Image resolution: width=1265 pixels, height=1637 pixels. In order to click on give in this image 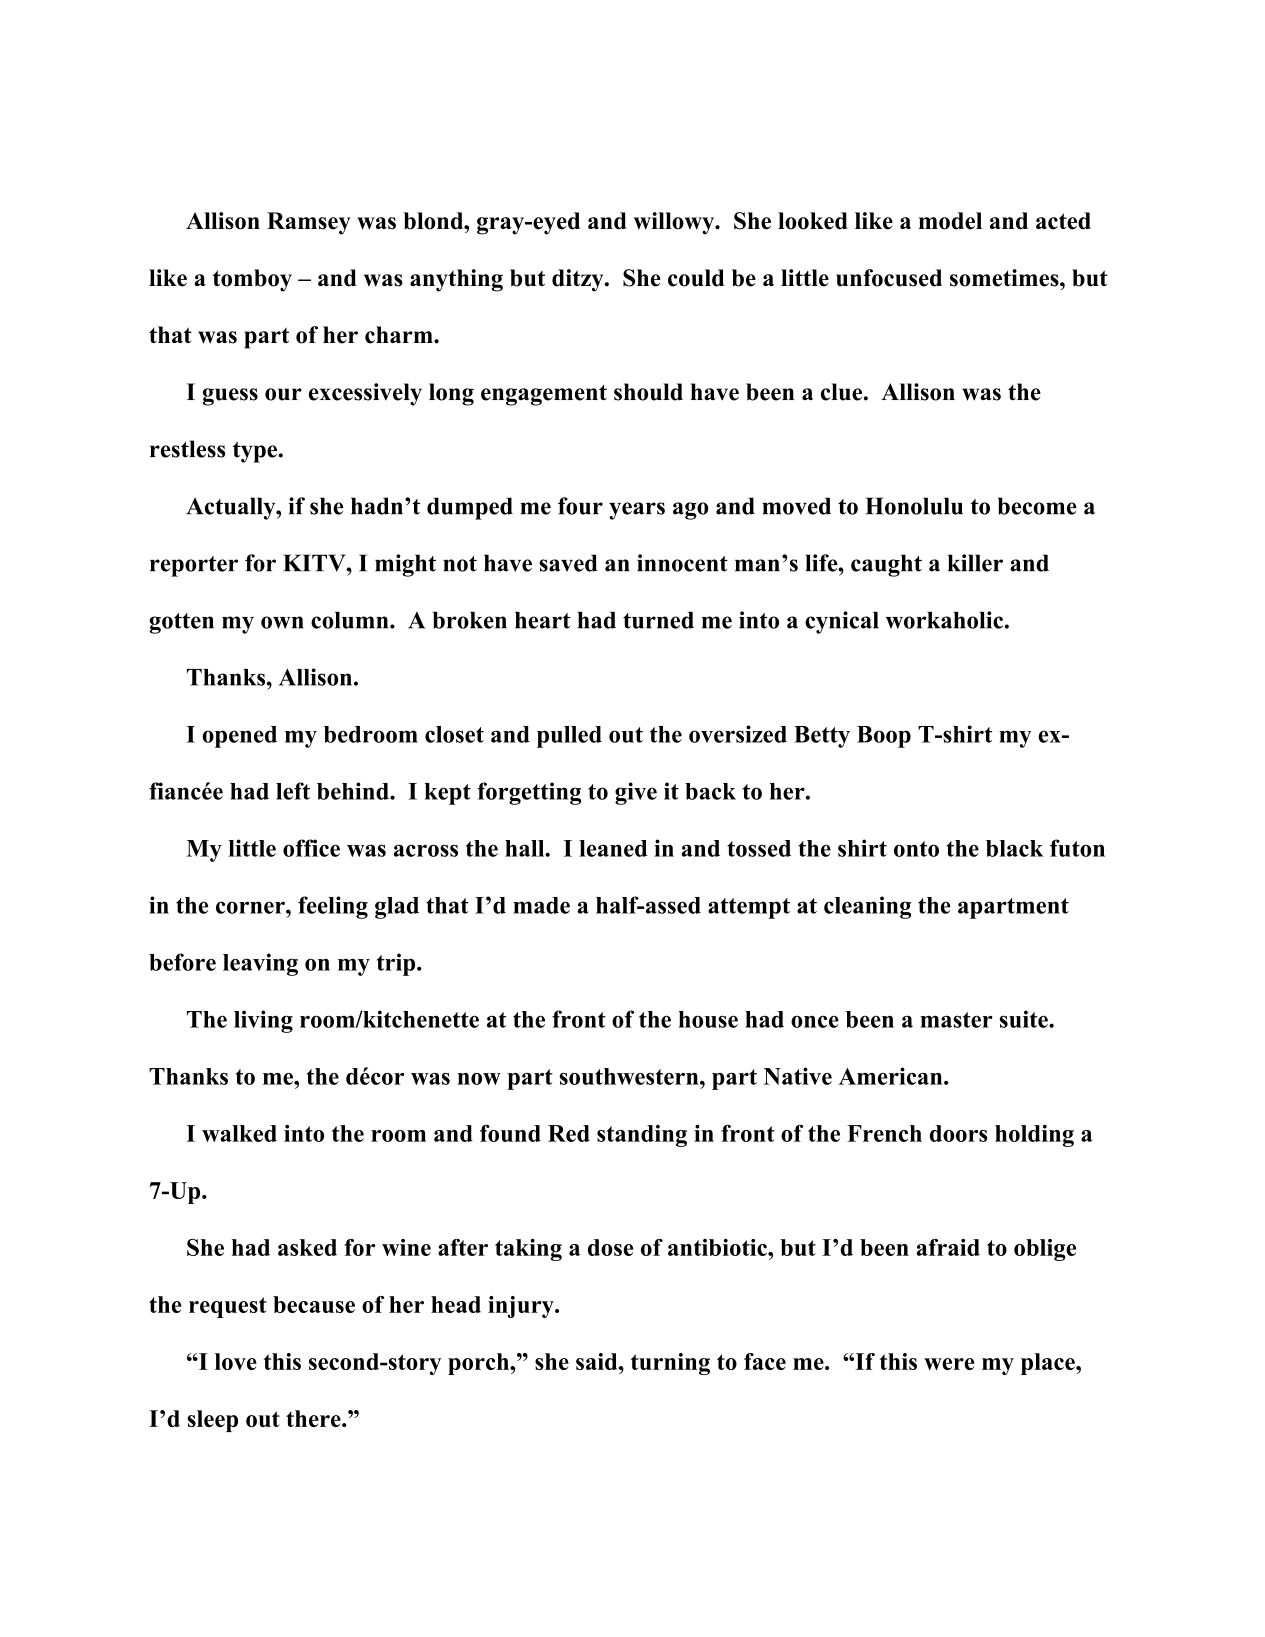, I will do `click(636, 793)`.
